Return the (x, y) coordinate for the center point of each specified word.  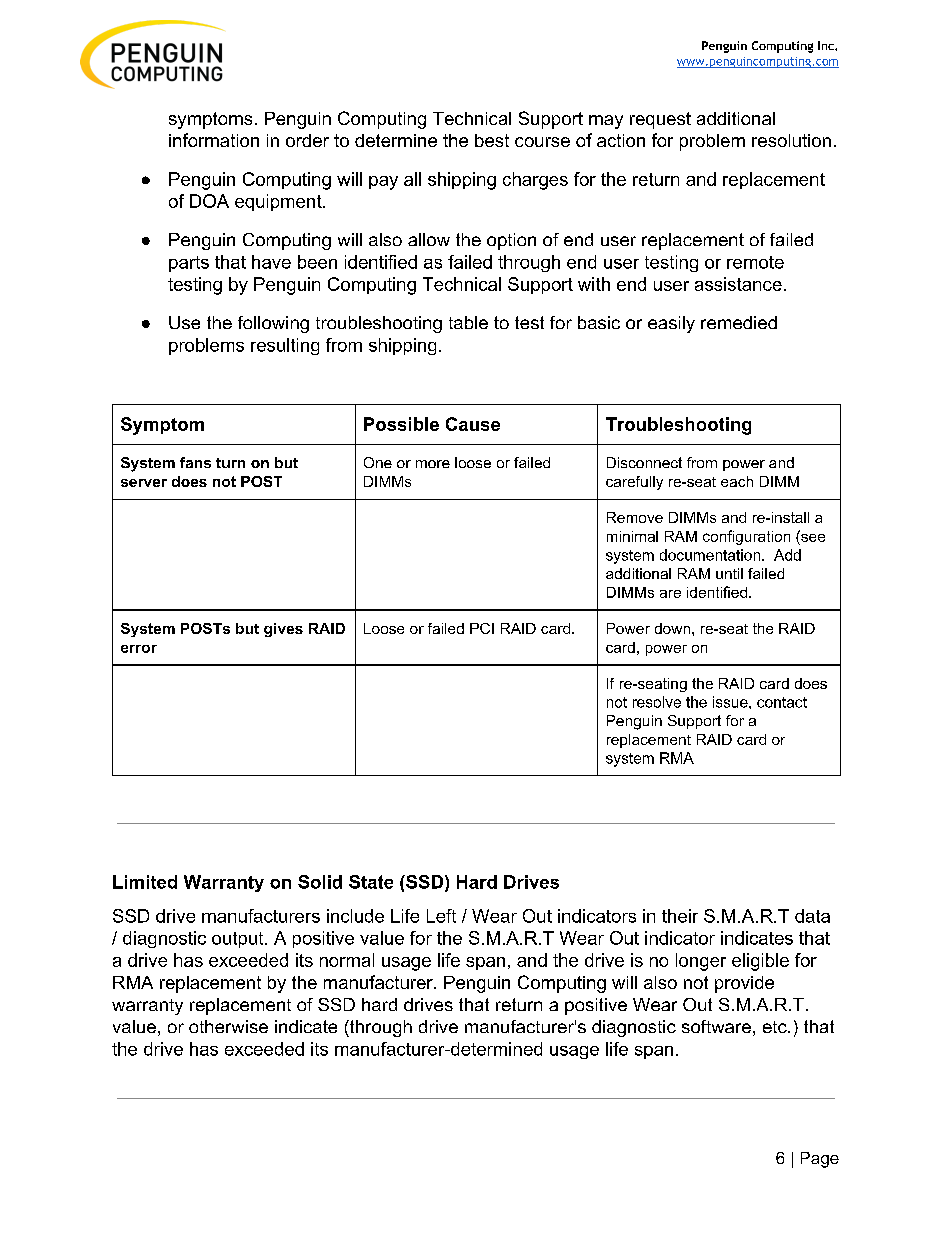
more (433, 464)
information (214, 140)
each (737, 481)
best (492, 140)
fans (195, 462)
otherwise (228, 1026)
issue (731, 702)
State (371, 882)
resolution (791, 140)
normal (347, 960)
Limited (145, 882)
